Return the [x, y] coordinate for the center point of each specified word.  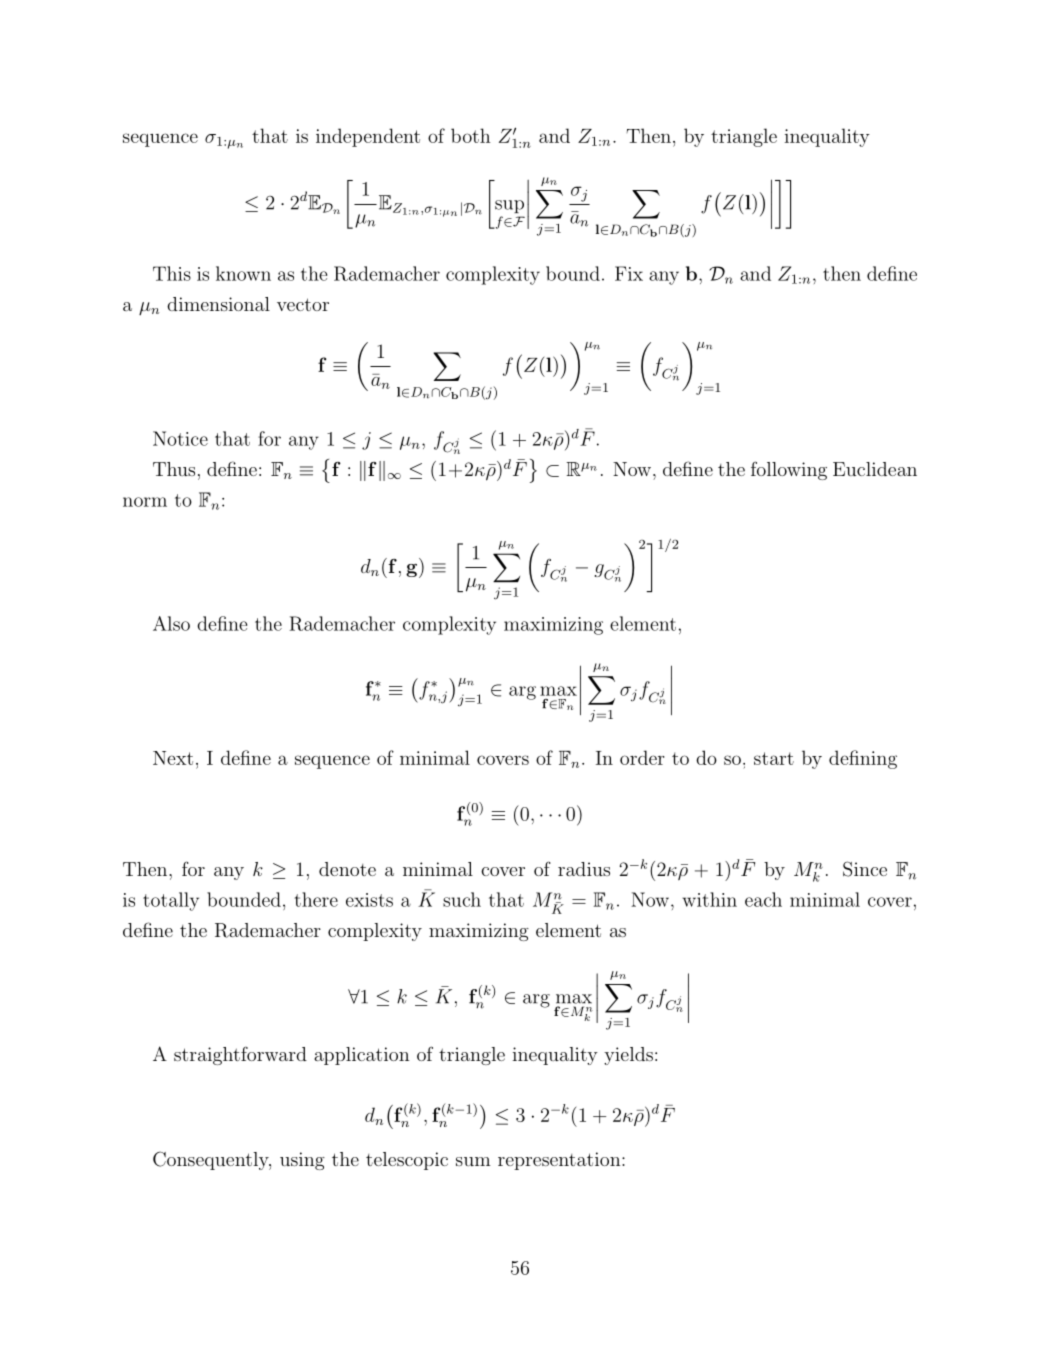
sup [509, 206]
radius [584, 869]
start [774, 758]
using [302, 1161]
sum [473, 1161]
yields [628, 1056]
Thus [174, 469]
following [789, 470]
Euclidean [875, 469]
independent [368, 137]
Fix [629, 273]
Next [173, 758]
